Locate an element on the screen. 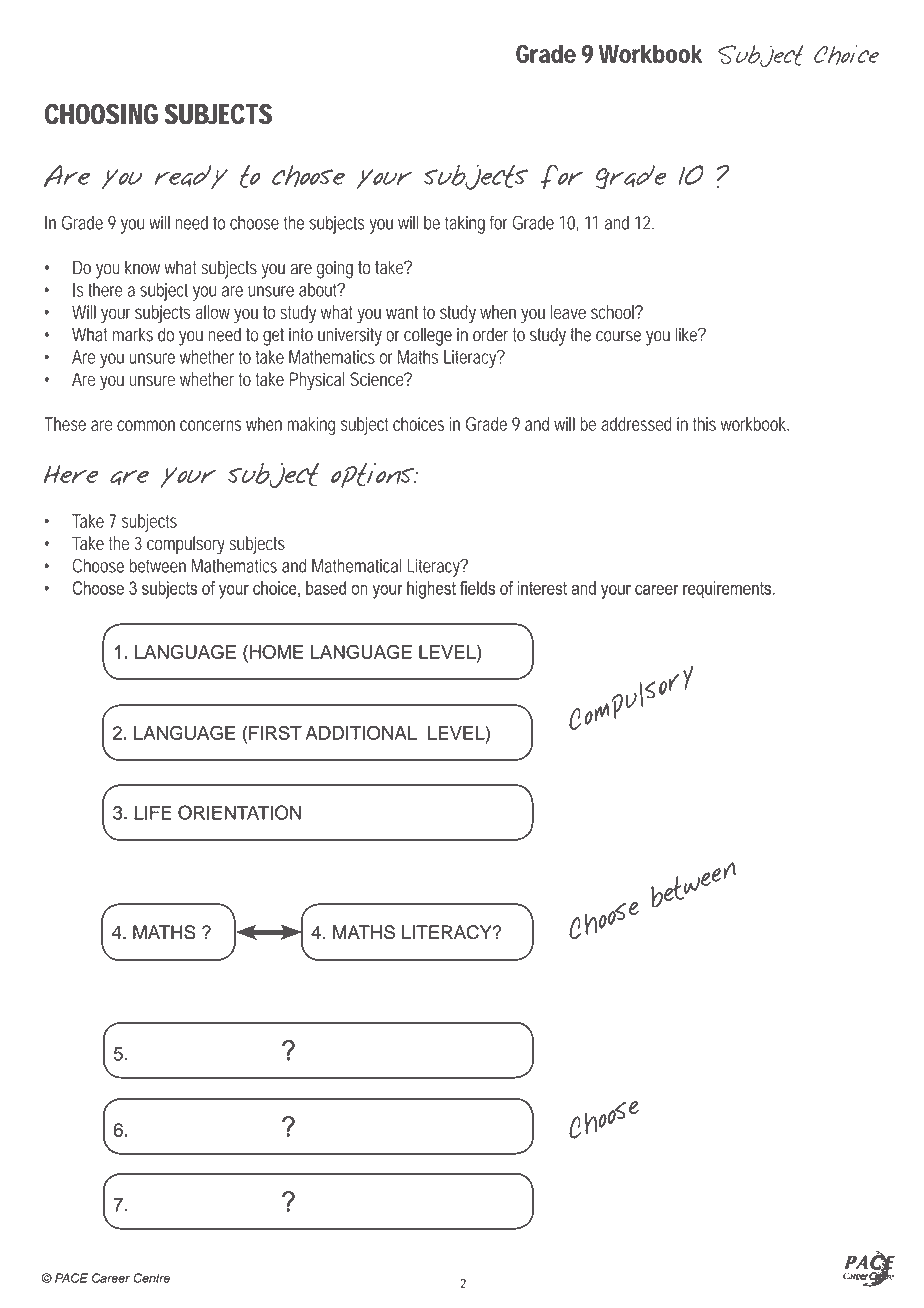  taking is located at coordinates (465, 225).
